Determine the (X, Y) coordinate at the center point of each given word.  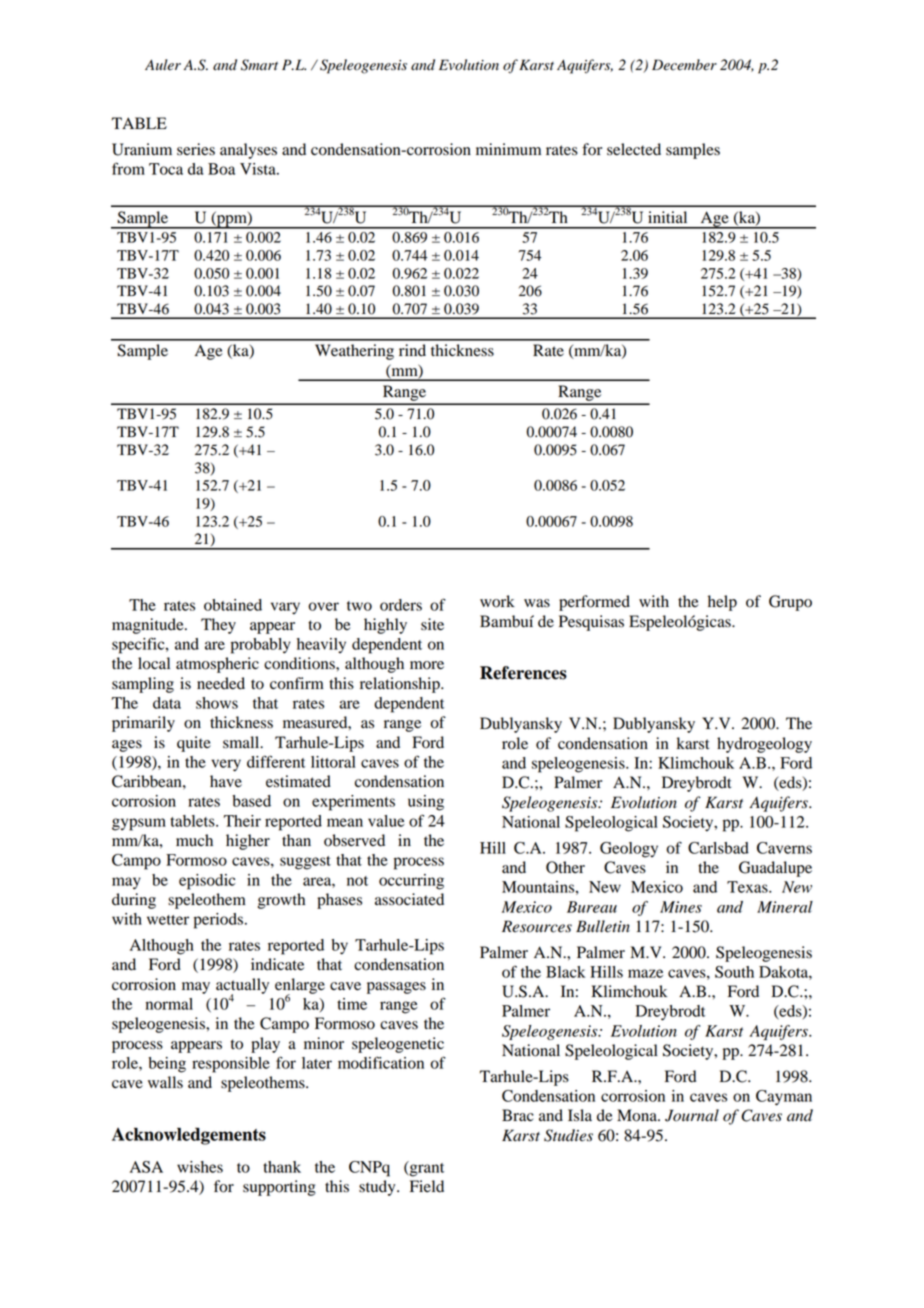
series (196, 149)
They (218, 626)
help (722, 603)
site (432, 624)
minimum (508, 149)
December (684, 65)
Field (427, 1186)
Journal (692, 1115)
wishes (200, 1167)
